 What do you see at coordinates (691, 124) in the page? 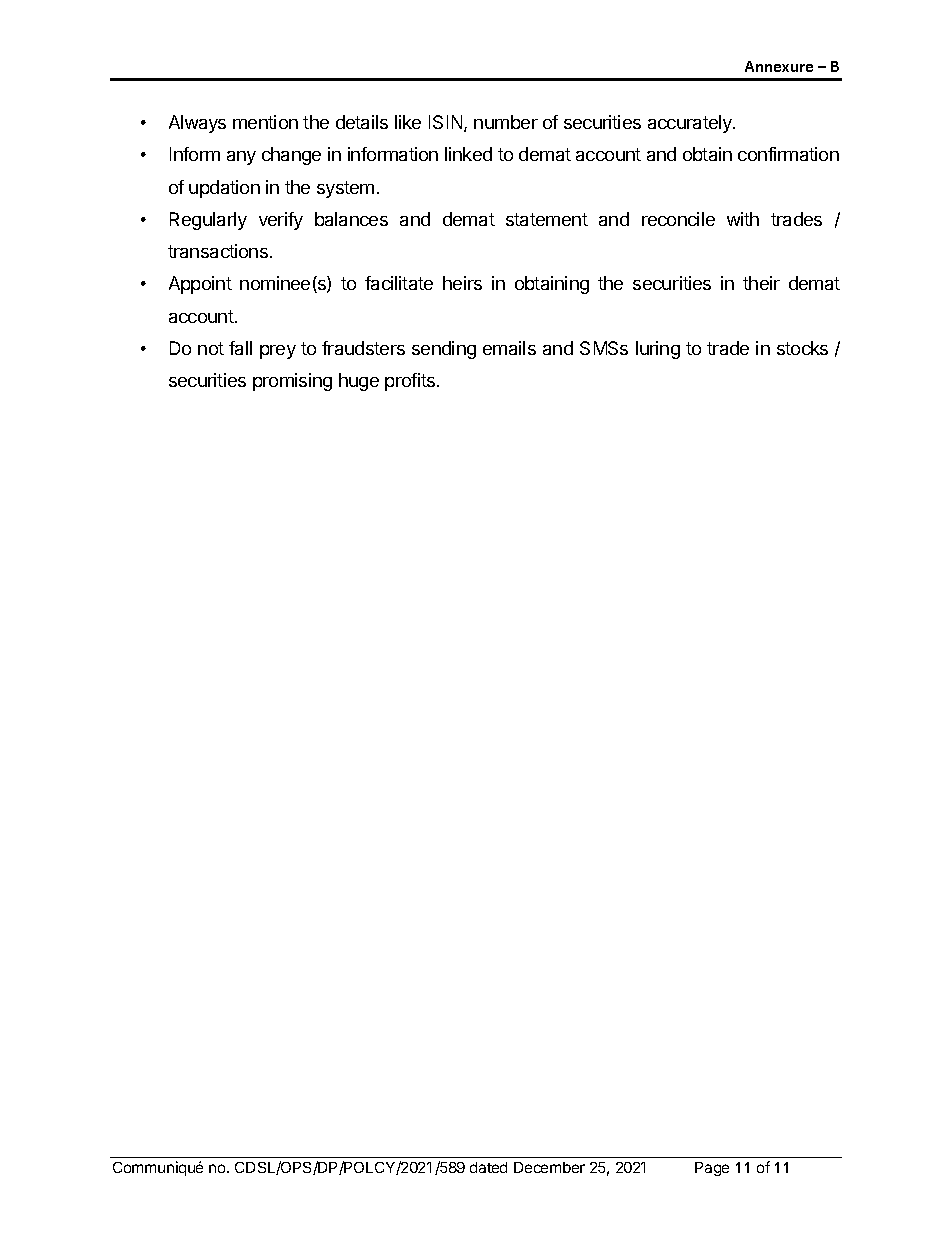
I see `accurately` at bounding box center [691, 124].
